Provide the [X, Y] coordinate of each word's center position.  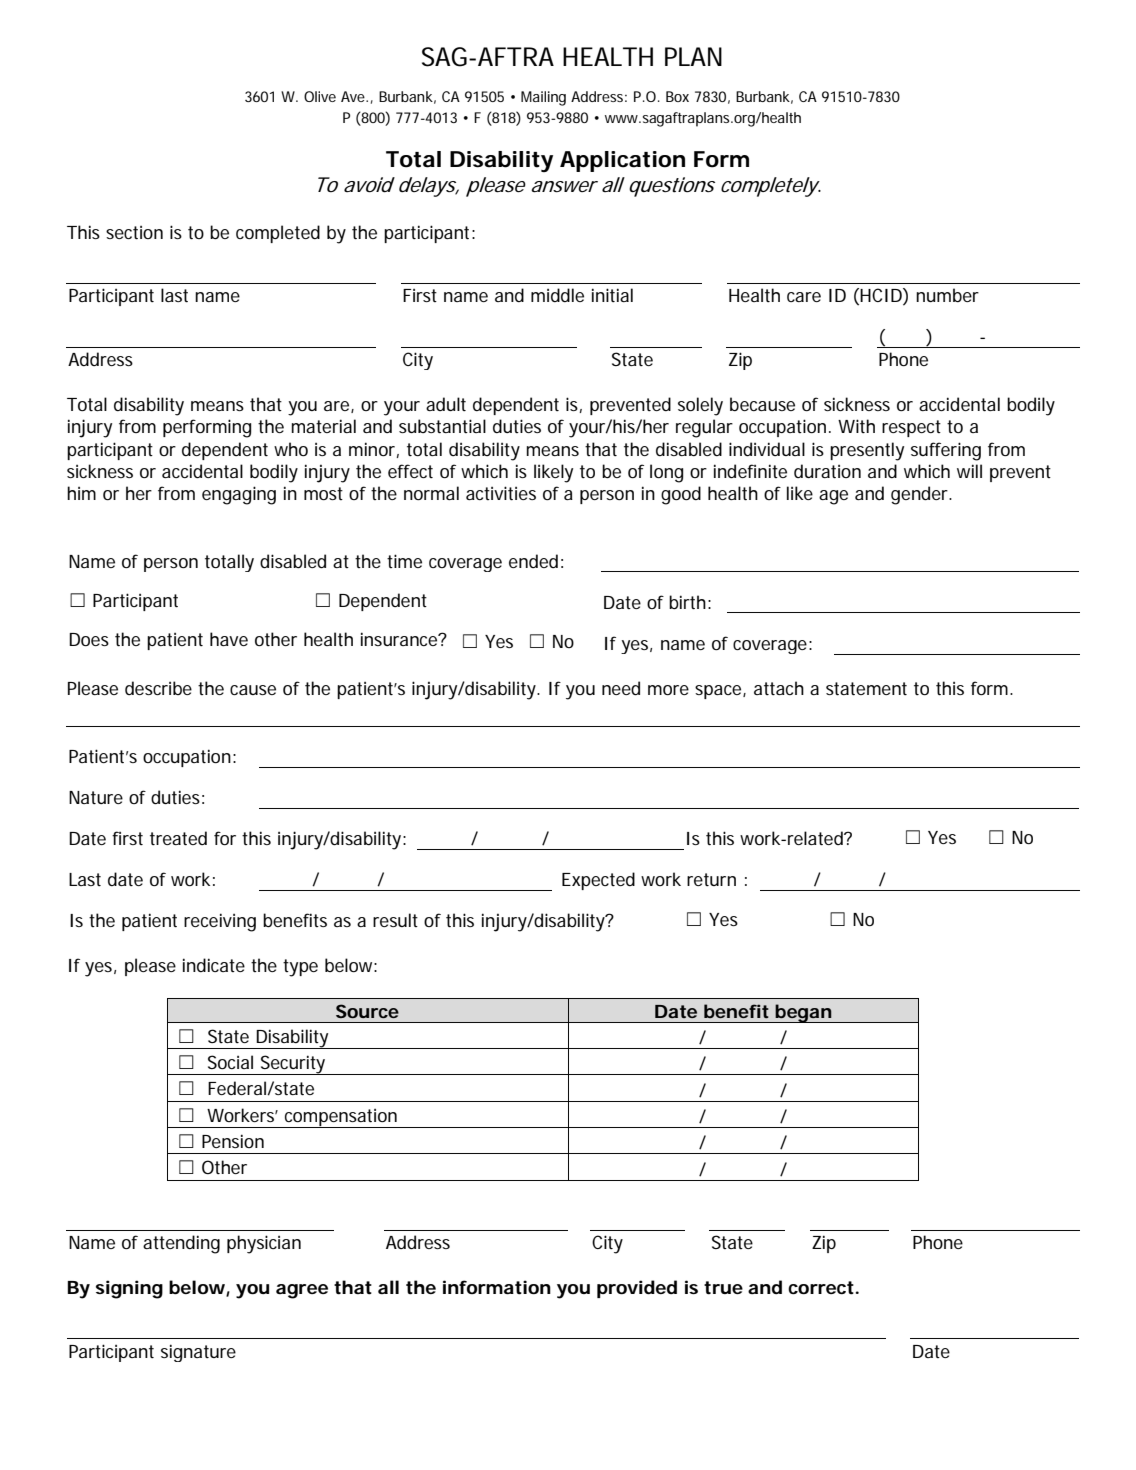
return [711, 879]
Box [677, 96]
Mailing [543, 98]
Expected [598, 881]
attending [181, 1244]
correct [821, 1288]
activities [501, 493]
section [134, 233]
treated [178, 838]
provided [637, 1289]
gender [921, 495]
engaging [239, 495]
